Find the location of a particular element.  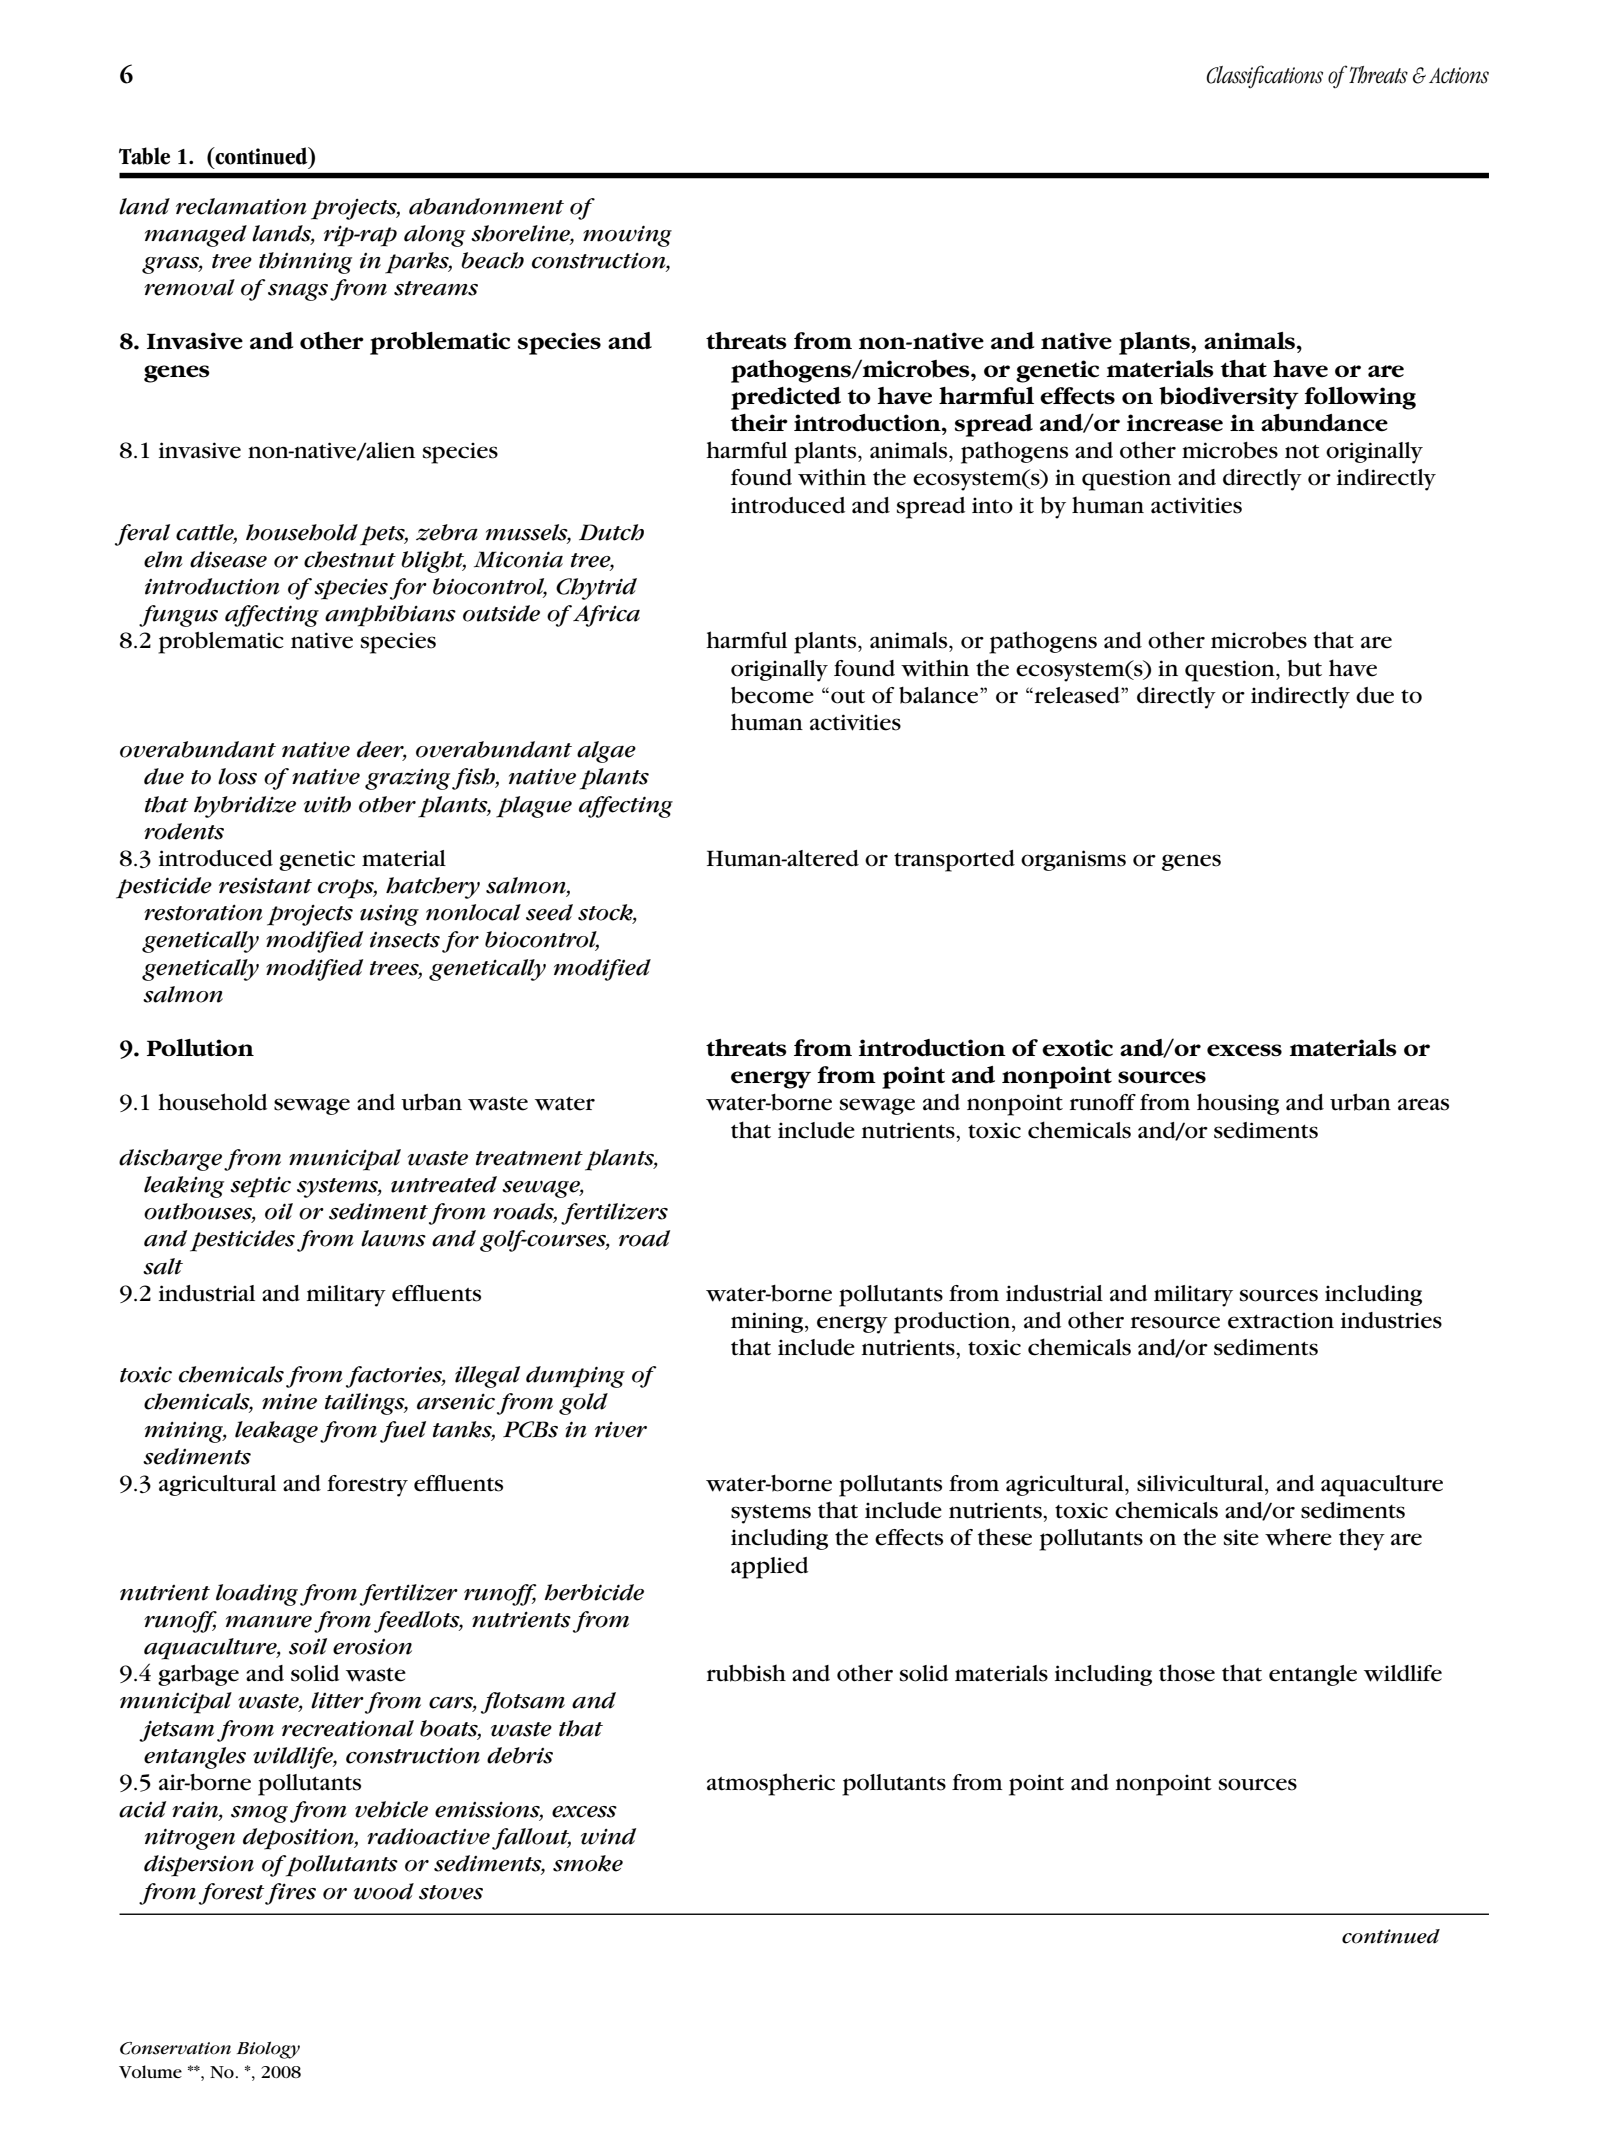

Biology is located at coordinates (268, 2050).
